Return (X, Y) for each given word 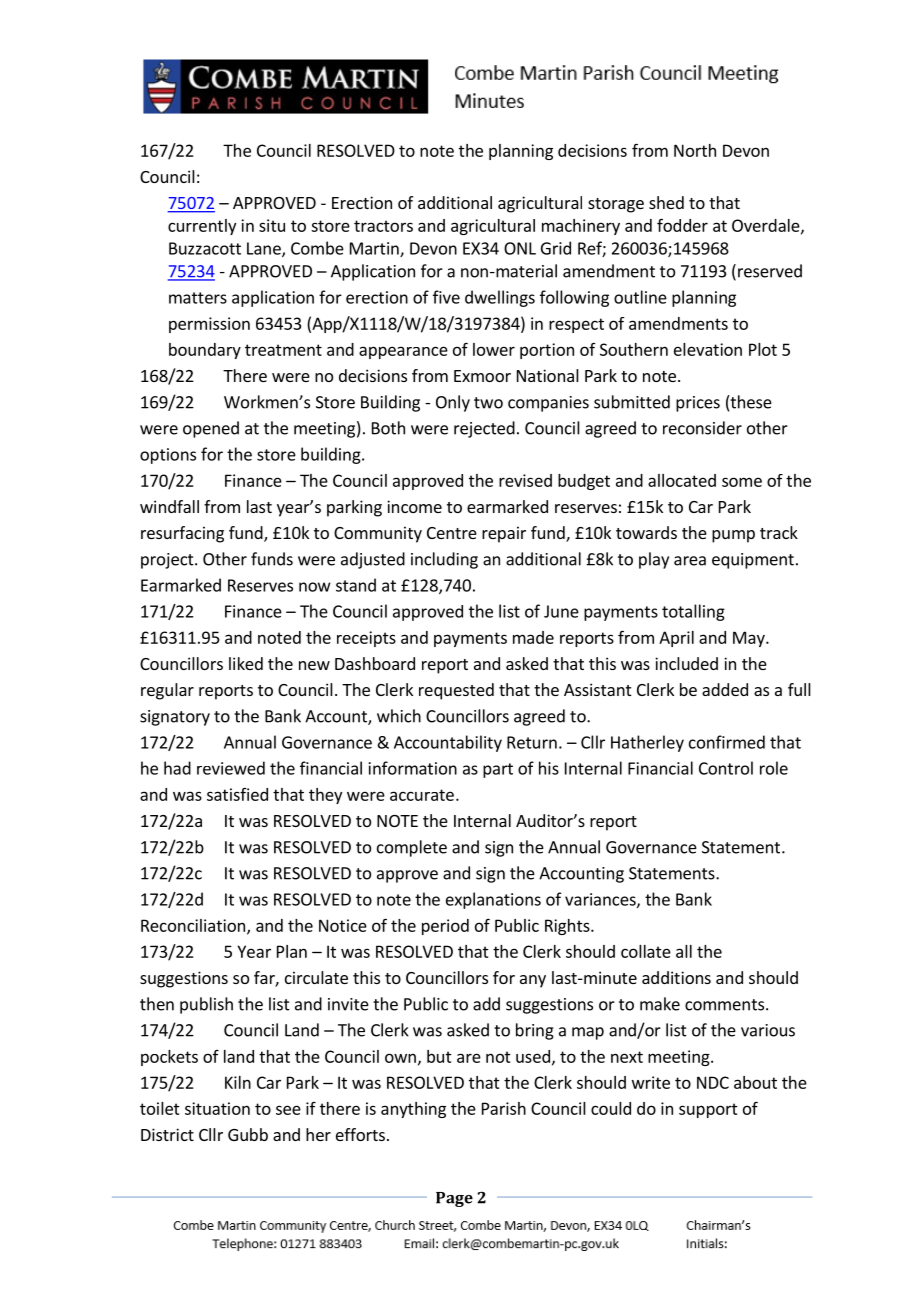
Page (454, 1199)
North (695, 150)
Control (726, 768)
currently (202, 227)
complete (412, 848)
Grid (556, 248)
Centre (452, 533)
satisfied (237, 794)
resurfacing (182, 534)
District (167, 1134)
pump (733, 536)
